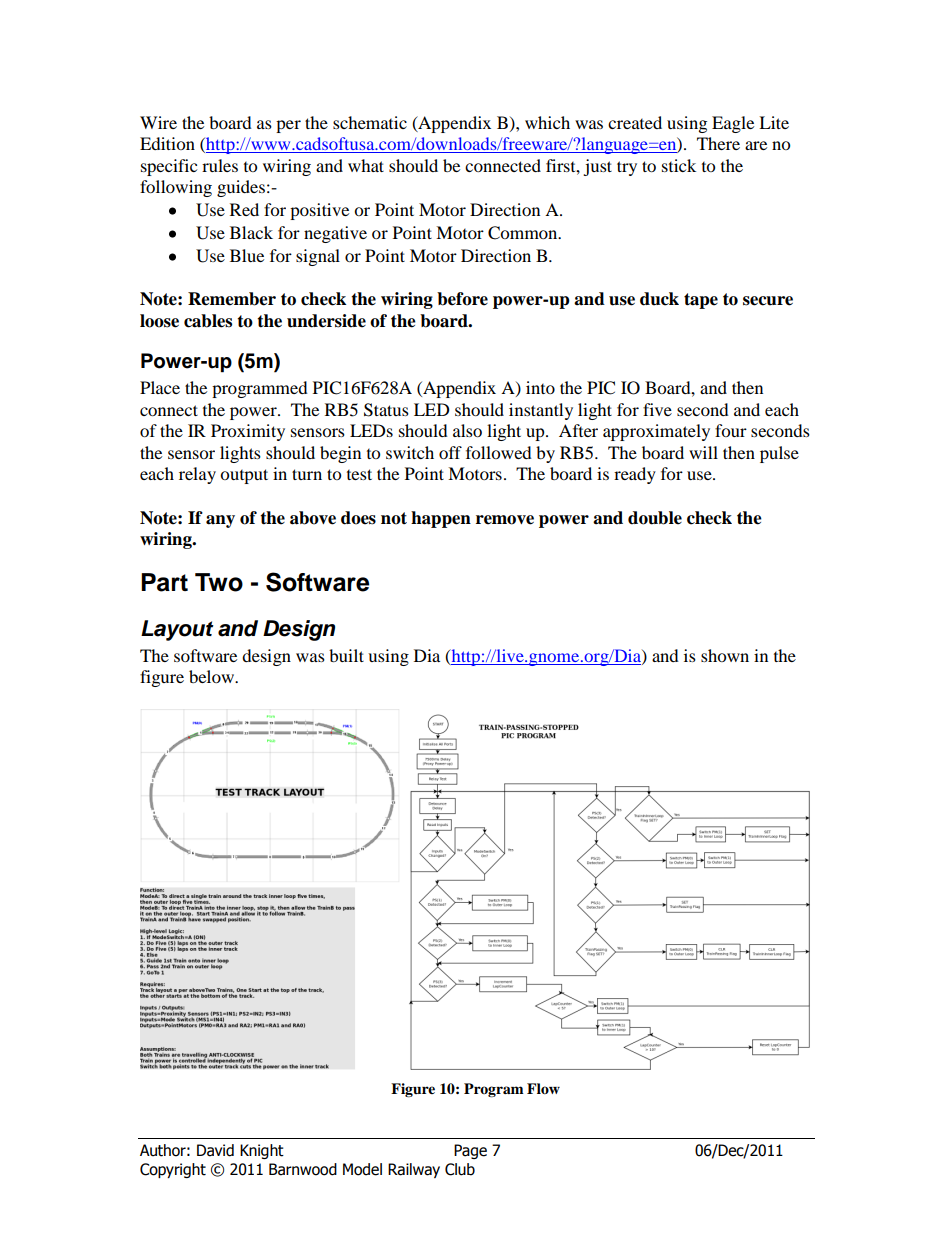 The width and height of the image is (952, 1233). What do you see at coordinates (215, 1150) in the image?
I see `David` at bounding box center [215, 1150].
